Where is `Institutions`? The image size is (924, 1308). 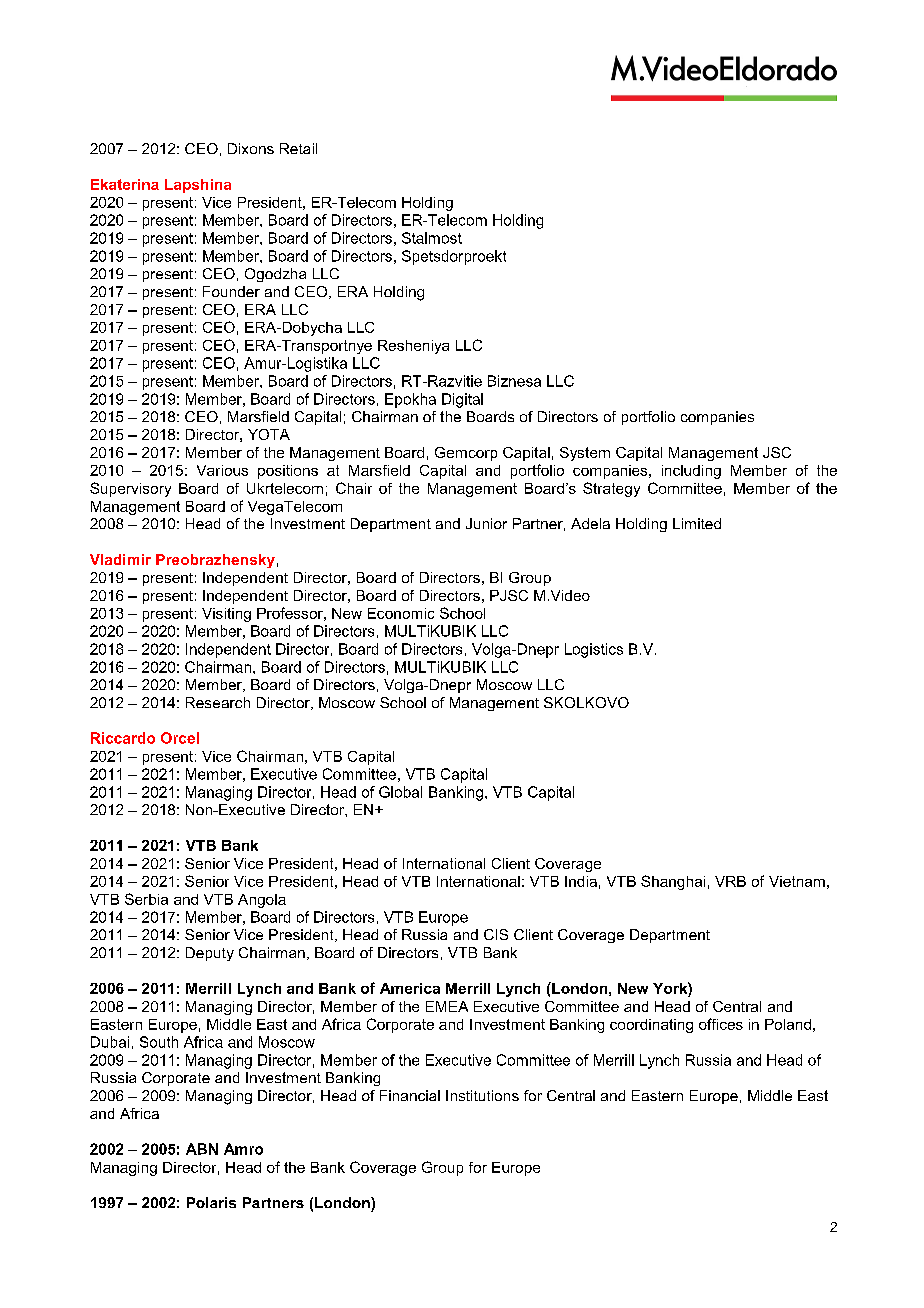 Institutions is located at coordinates (482, 1095).
